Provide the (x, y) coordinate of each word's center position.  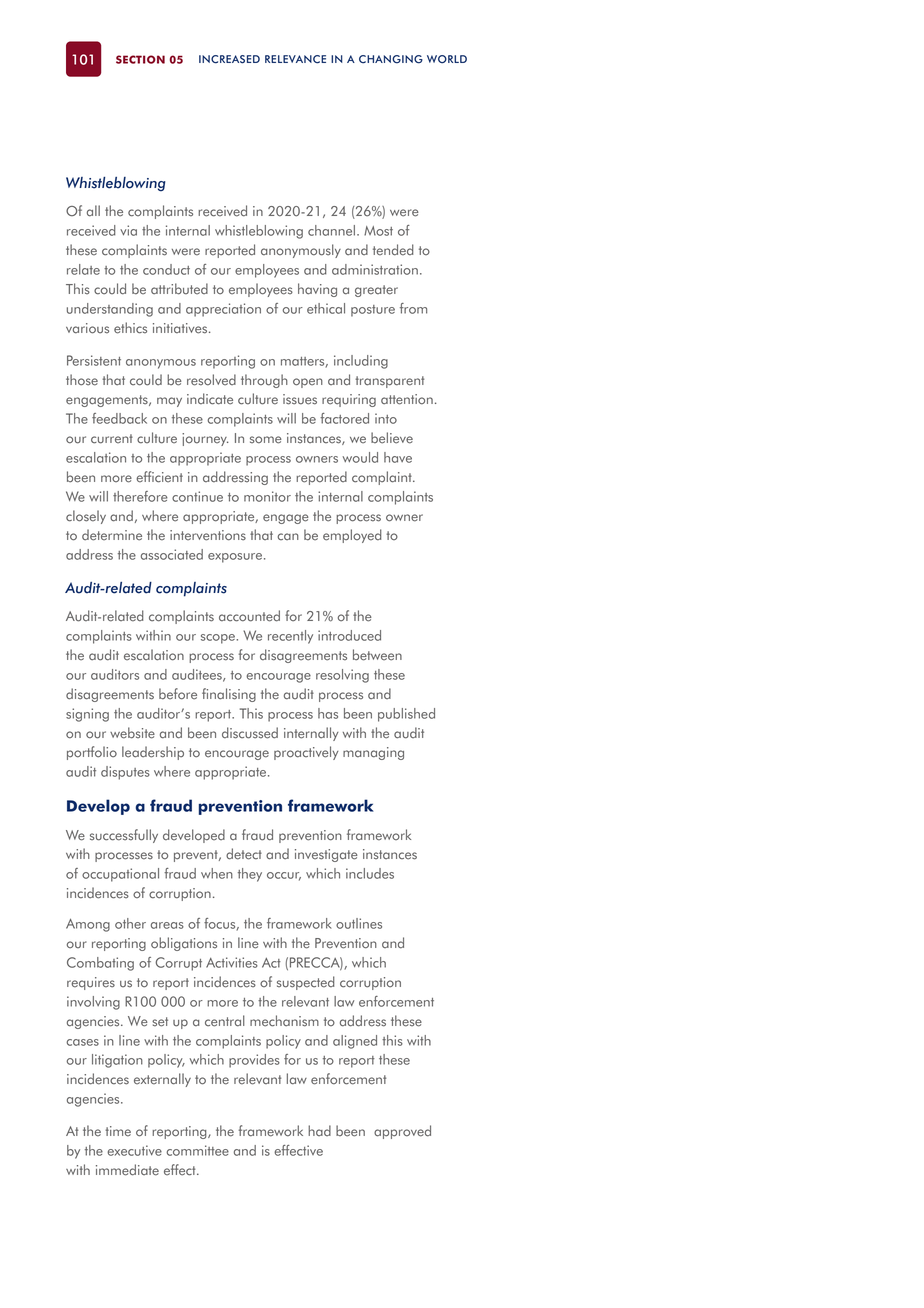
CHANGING (391, 59)
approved (402, 1132)
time (118, 1131)
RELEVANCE (295, 59)
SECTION (140, 59)
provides (254, 1061)
